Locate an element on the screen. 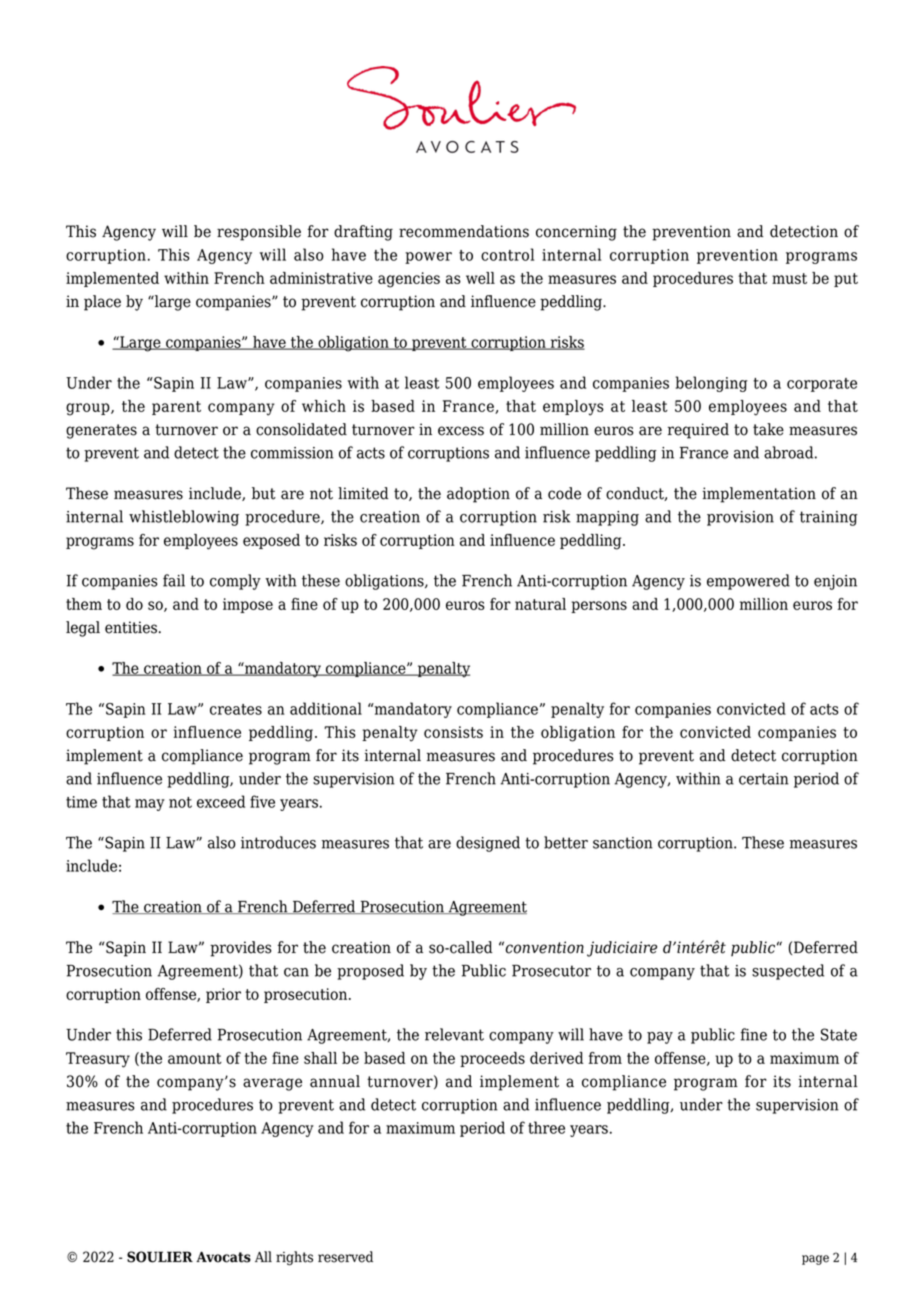  designed is located at coordinates (488, 844).
